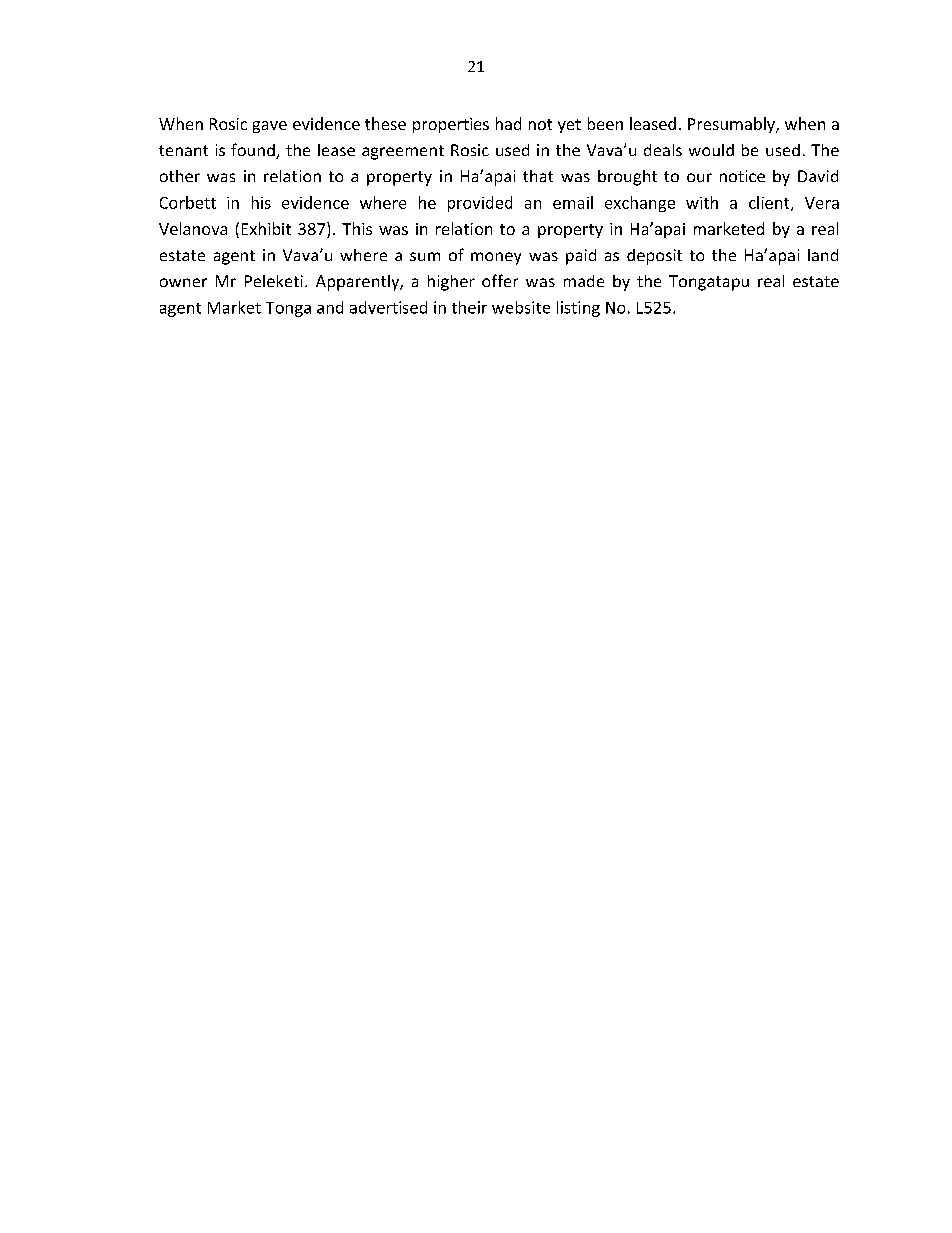 The height and width of the screenshot is (1233, 952). What do you see at coordinates (578, 309) in the screenshot?
I see `listing` at bounding box center [578, 309].
